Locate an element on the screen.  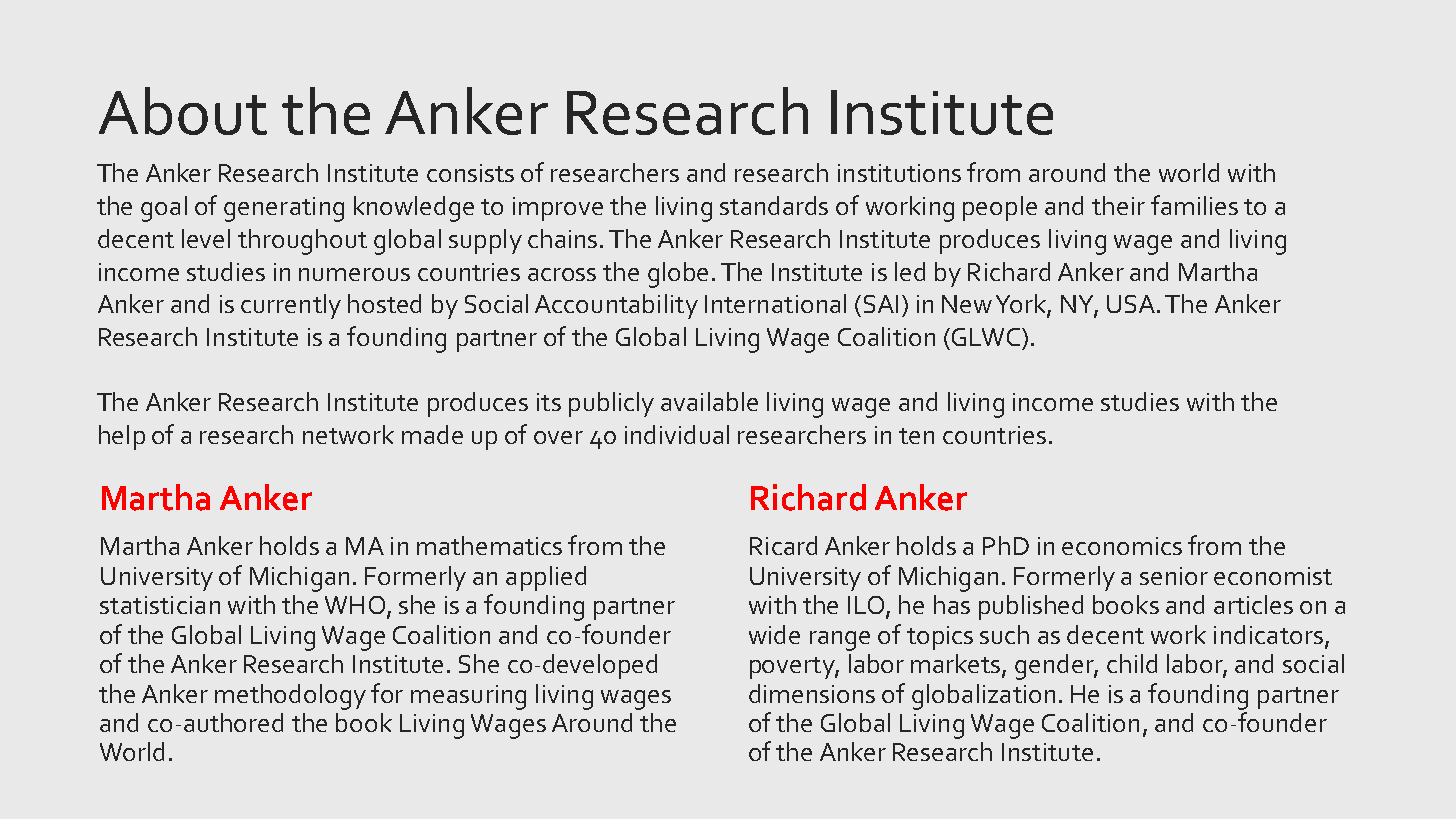
their is located at coordinates (1118, 205).
